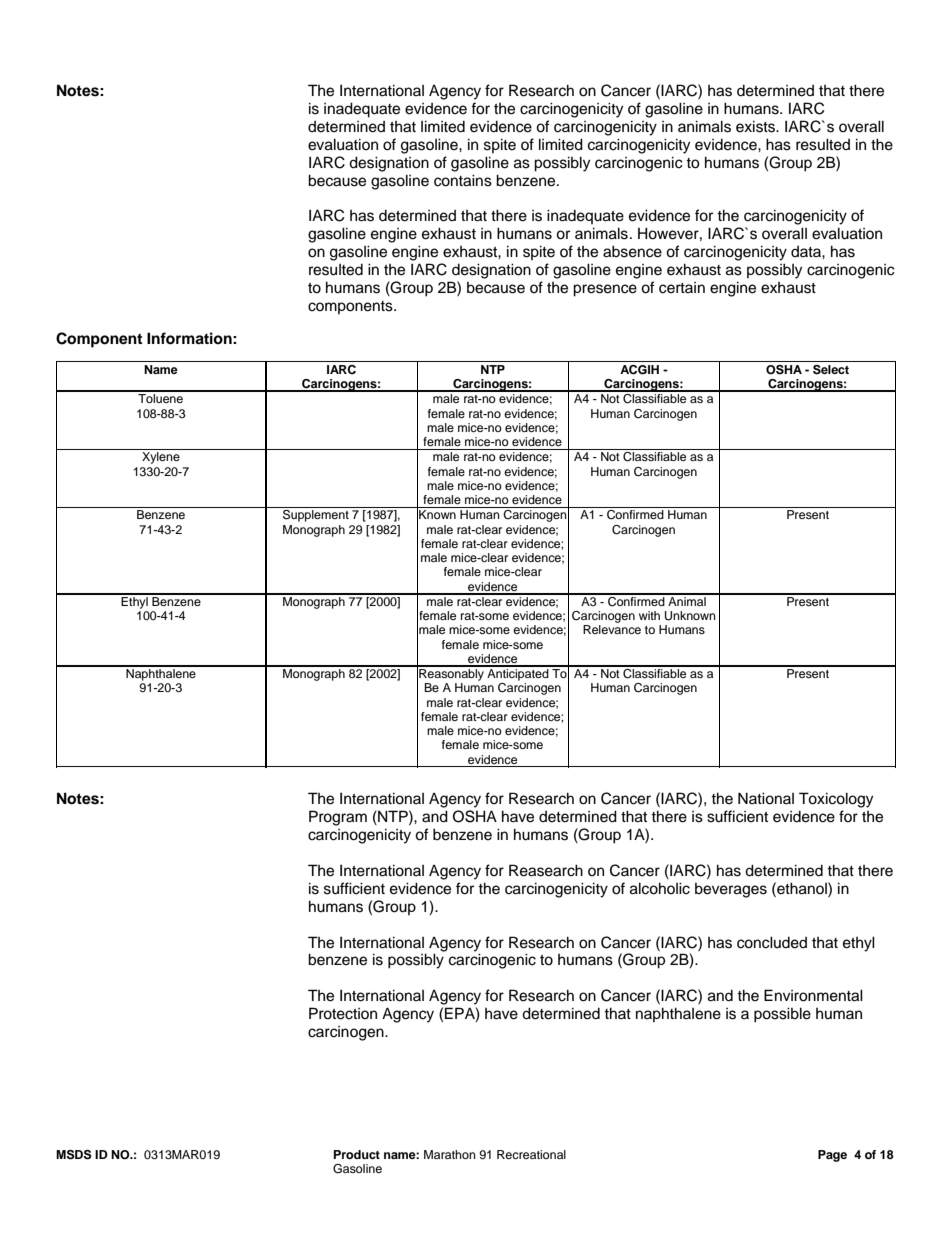  What do you see at coordinates (612, 629) in the screenshot?
I see `Relevance` at bounding box center [612, 629].
